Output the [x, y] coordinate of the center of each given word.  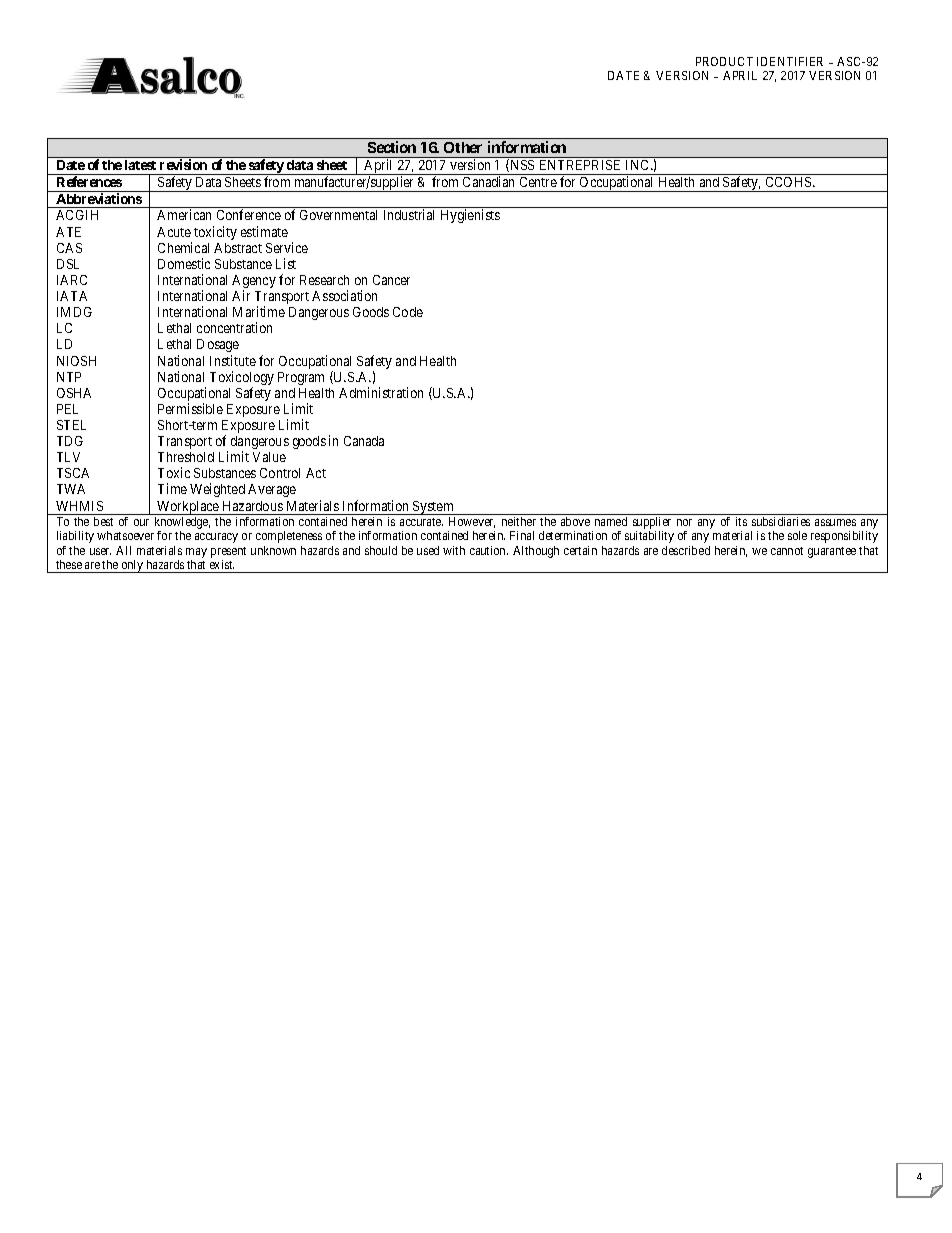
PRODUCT [724, 61]
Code [408, 312]
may [196, 553]
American [184, 214]
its [741, 521]
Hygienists [470, 216]
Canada [364, 441]
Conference [249, 214]
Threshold [186, 457]
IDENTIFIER [790, 61]
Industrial [409, 214]
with [454, 550]
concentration [234, 327]
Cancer [391, 280]
